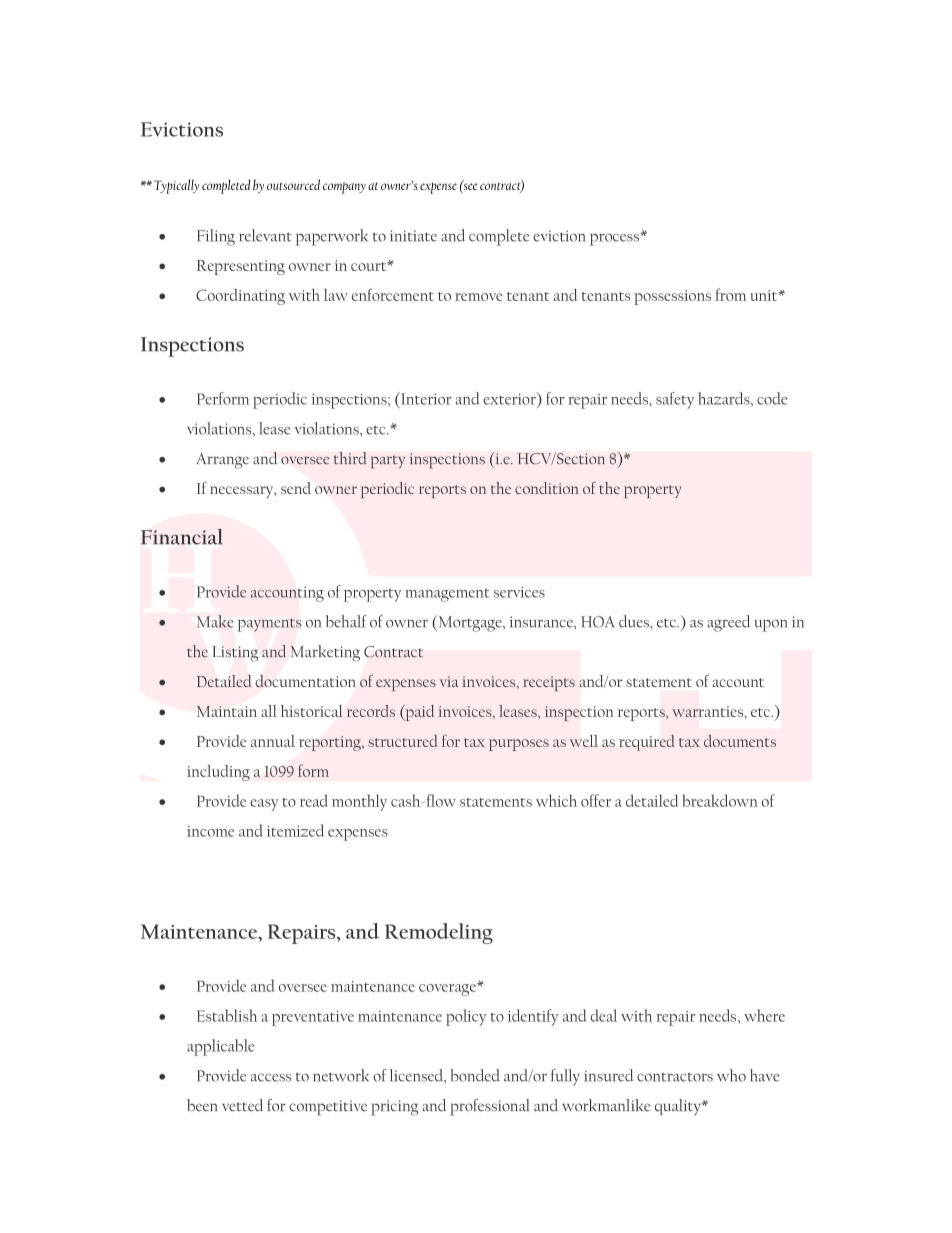 Image resolution: width=952 pixels, height=1233 pixels. Describe the element at coordinates (210, 831) in the image. I see `income` at that location.
